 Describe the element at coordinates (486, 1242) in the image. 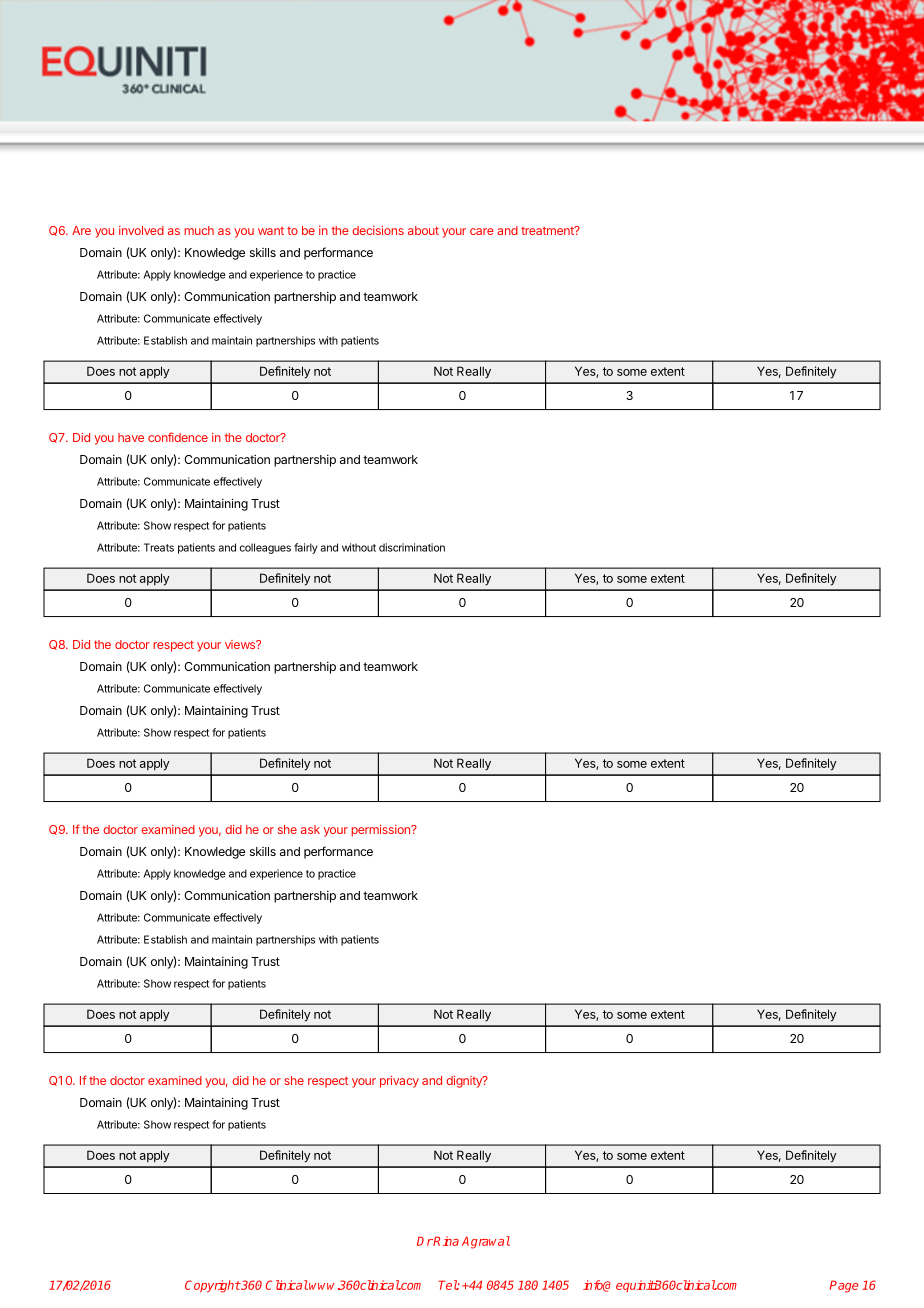

I see `Agrawal` at that location.
